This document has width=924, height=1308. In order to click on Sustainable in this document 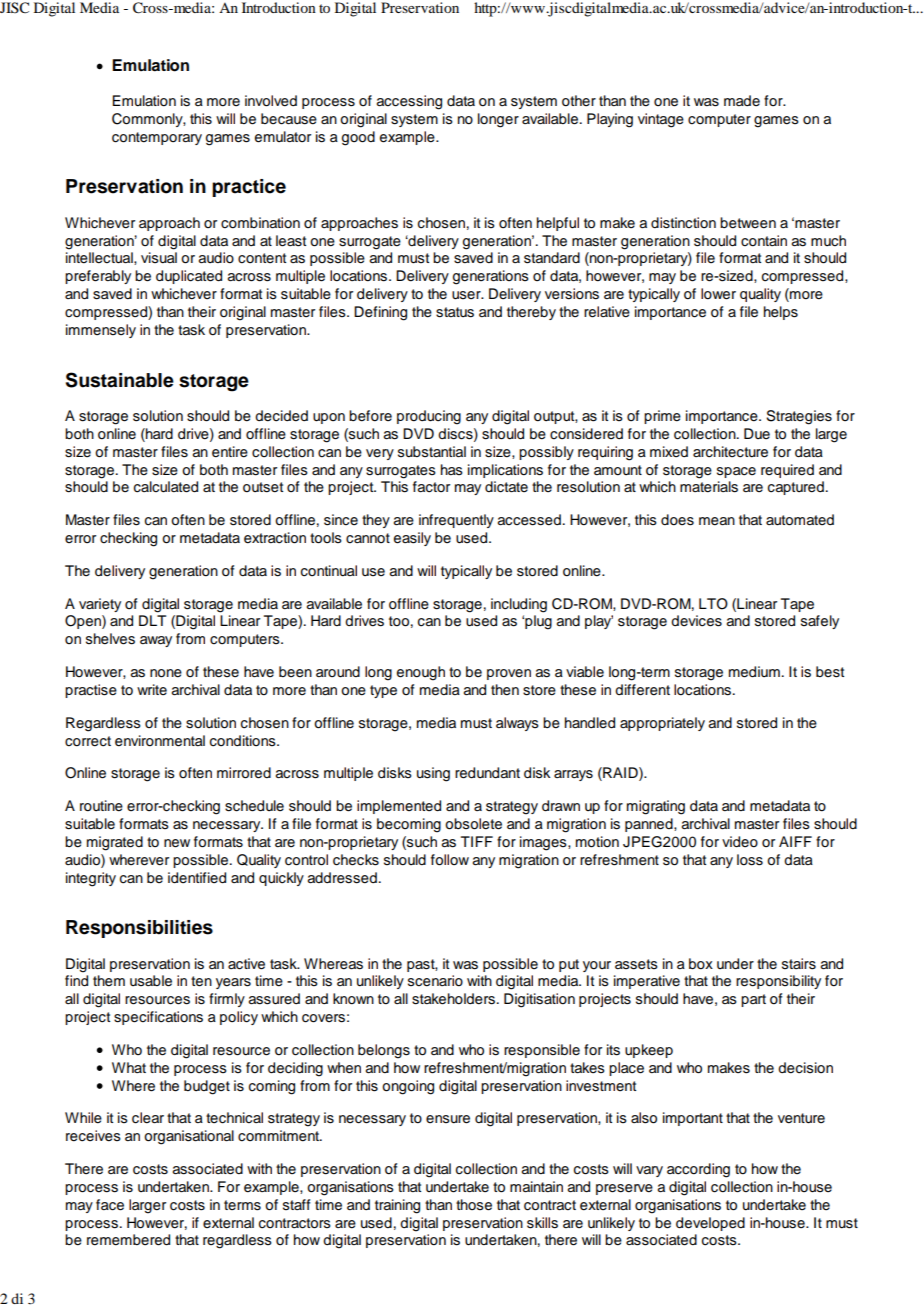, I will do `click(120, 380)`.
